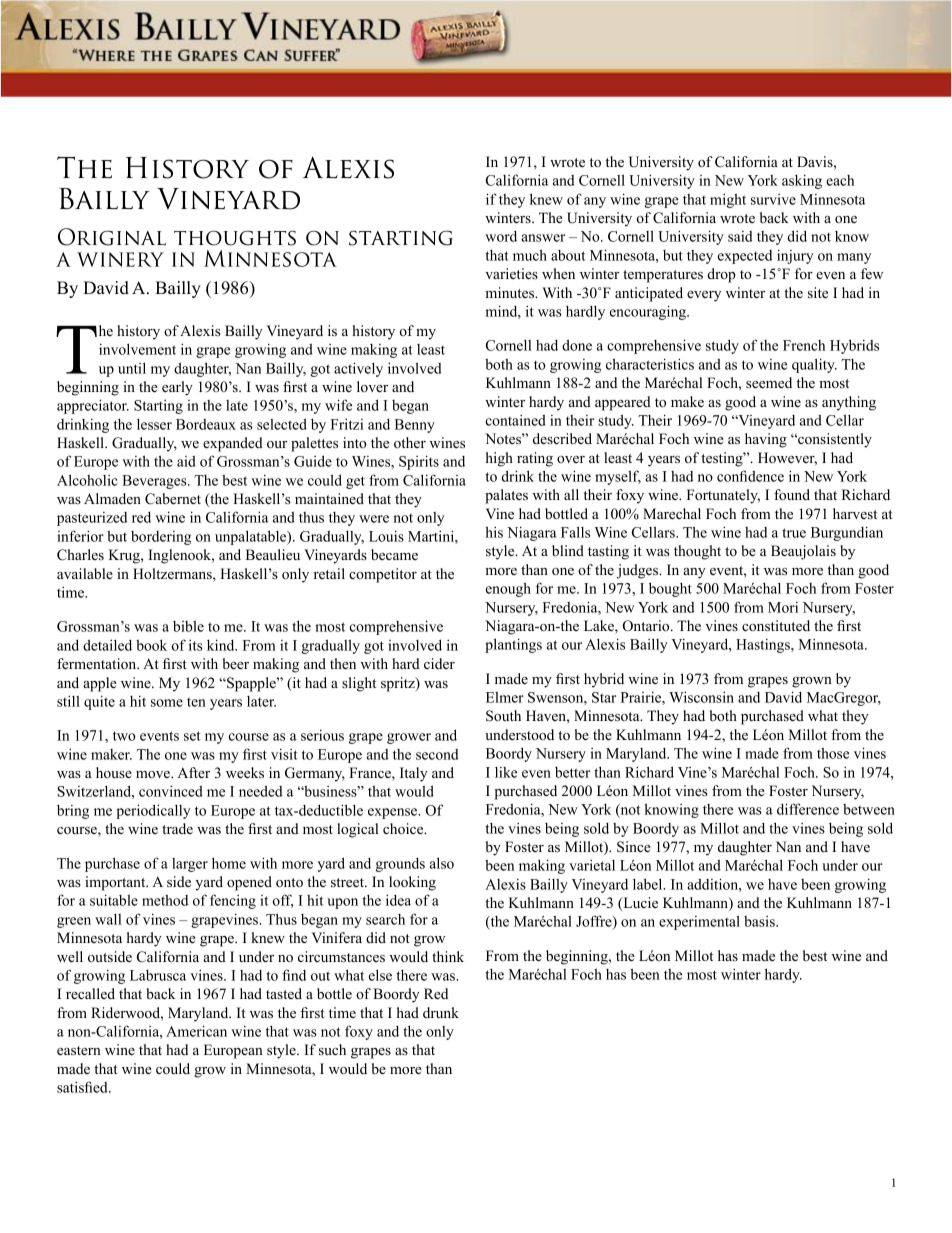 Image resolution: width=952 pixels, height=1233 pixels. I want to click on having, so click(766, 440).
